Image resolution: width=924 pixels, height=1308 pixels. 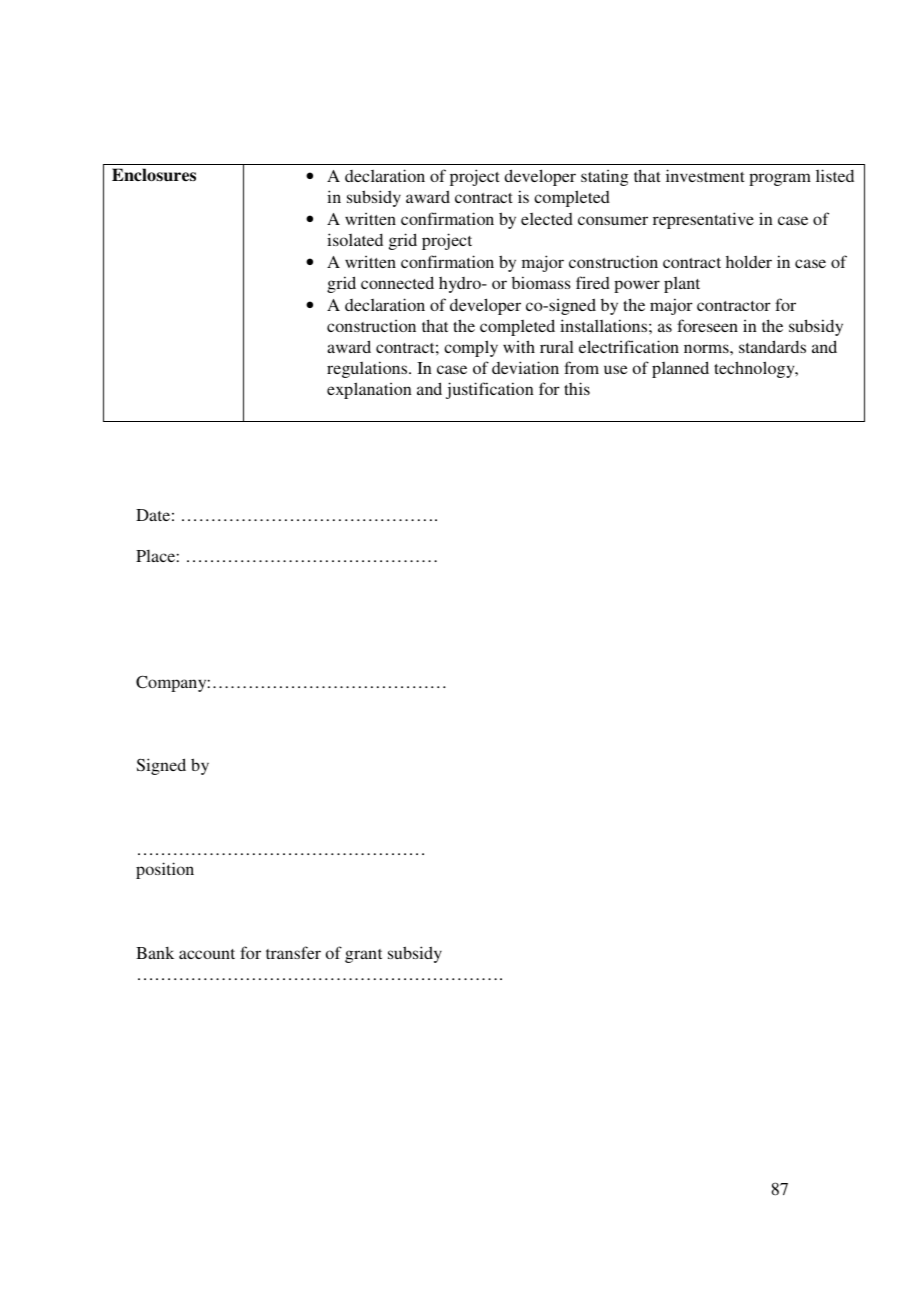 What do you see at coordinates (165, 870) in the screenshot?
I see `position` at bounding box center [165, 870].
